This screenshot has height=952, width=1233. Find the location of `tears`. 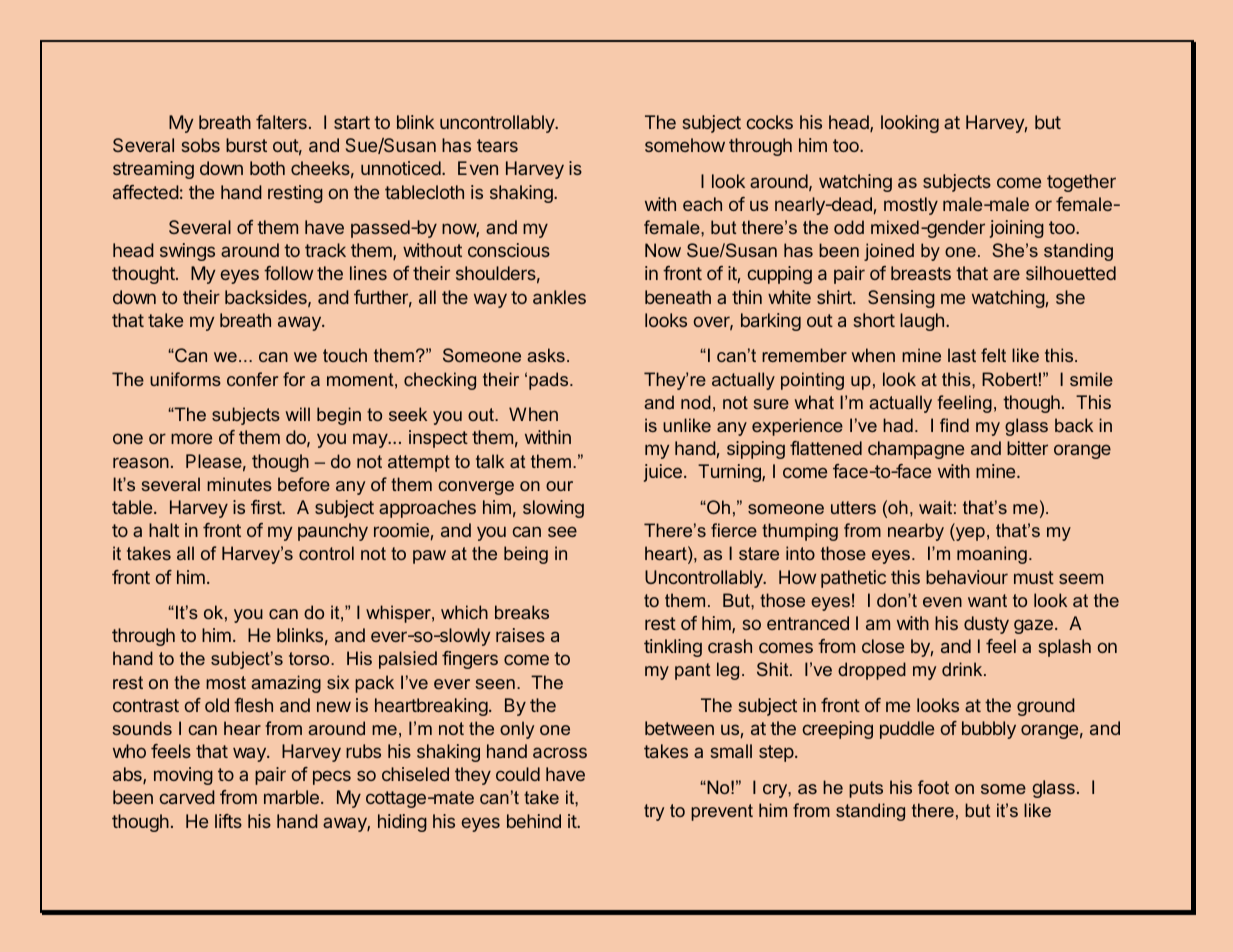

tears is located at coordinates (497, 145).
